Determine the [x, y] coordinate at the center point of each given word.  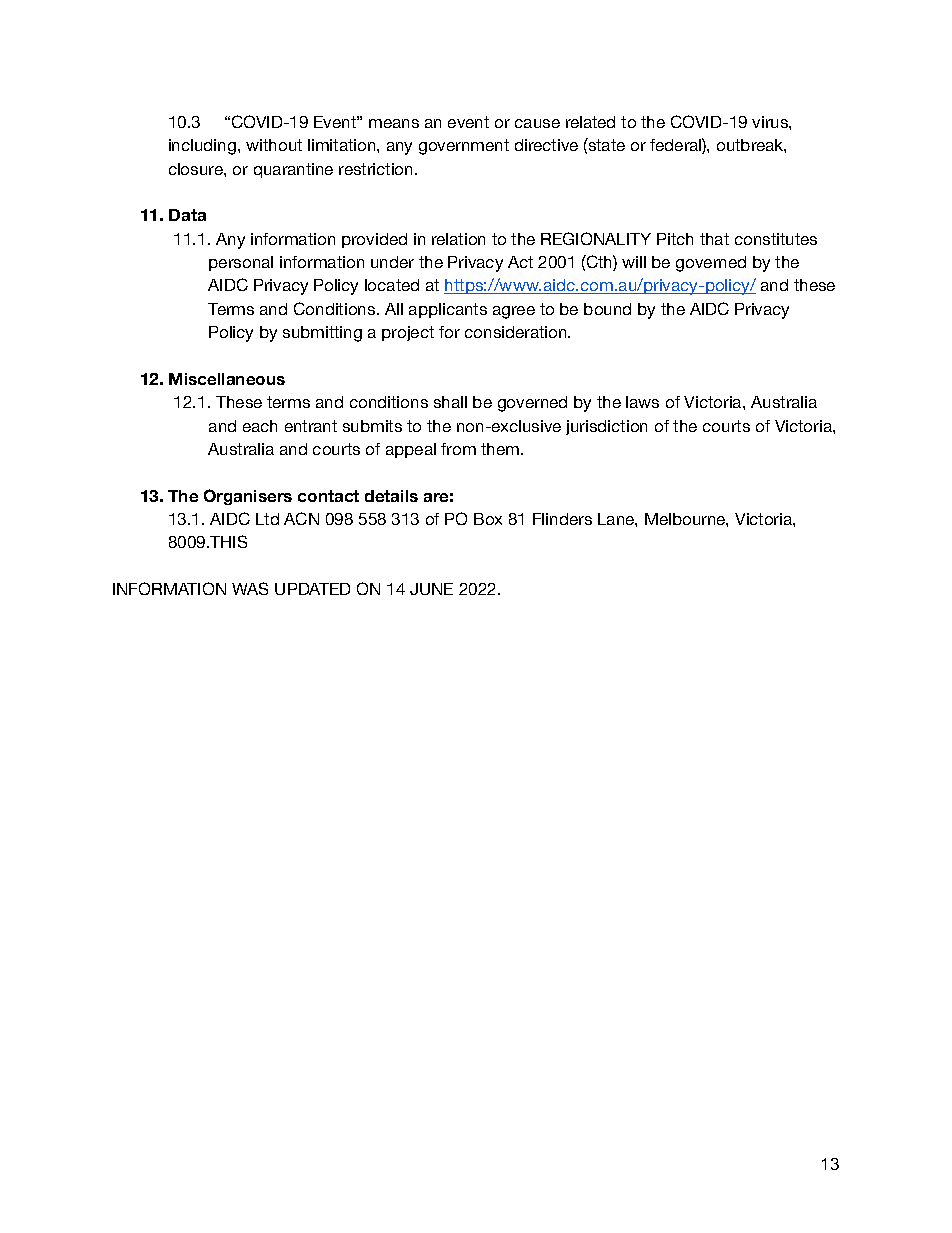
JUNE [431, 589]
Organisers [248, 497]
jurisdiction [606, 427]
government [464, 147]
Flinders [562, 519]
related [590, 122]
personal [241, 263]
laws [642, 402]
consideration [517, 332]
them [501, 449]
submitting [322, 334]
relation [458, 239]
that [714, 239]
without [274, 145]
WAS [250, 588]
